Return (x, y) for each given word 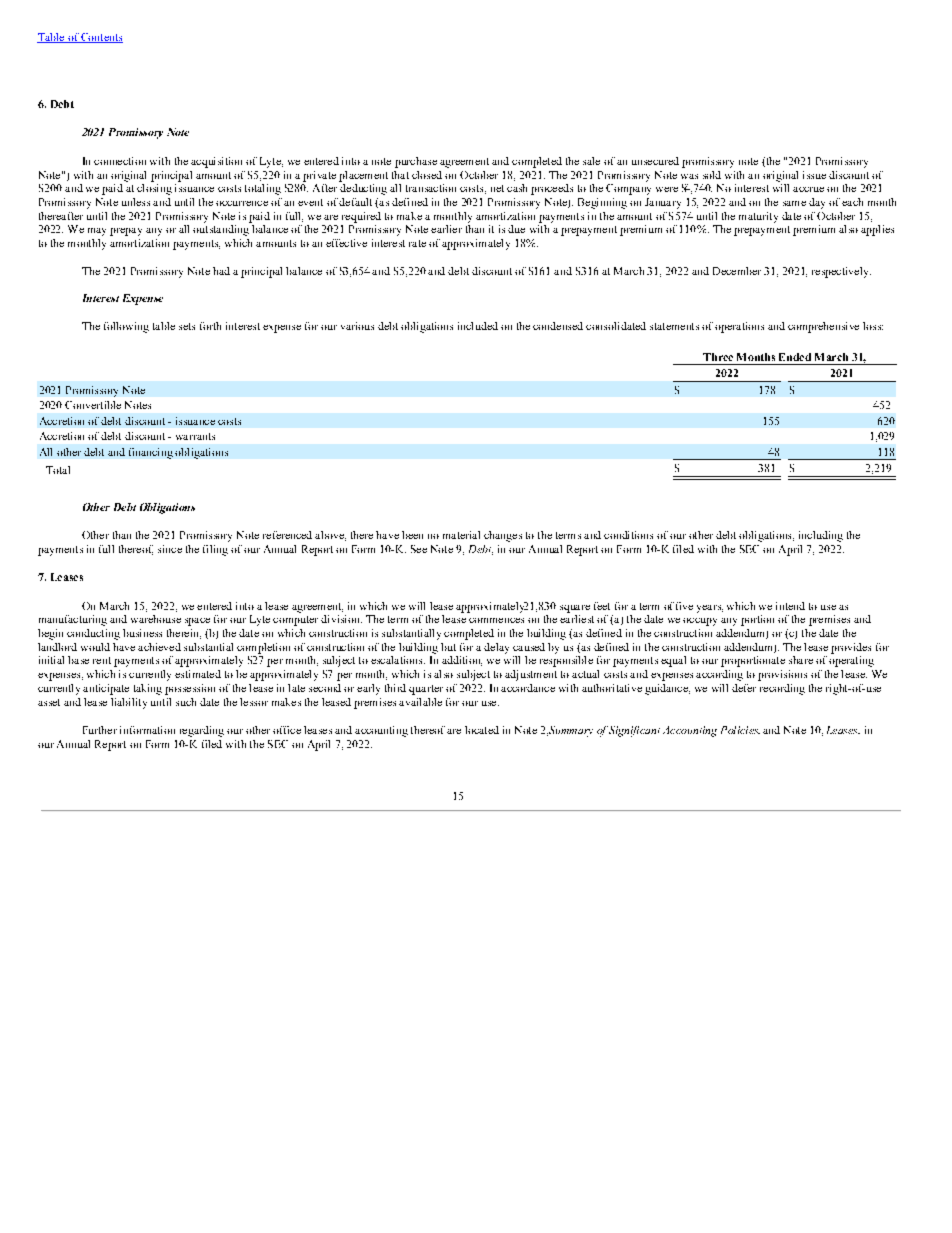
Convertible (93, 405)
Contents (101, 38)
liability (129, 703)
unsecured (655, 161)
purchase (416, 162)
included (478, 326)
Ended (795, 357)
